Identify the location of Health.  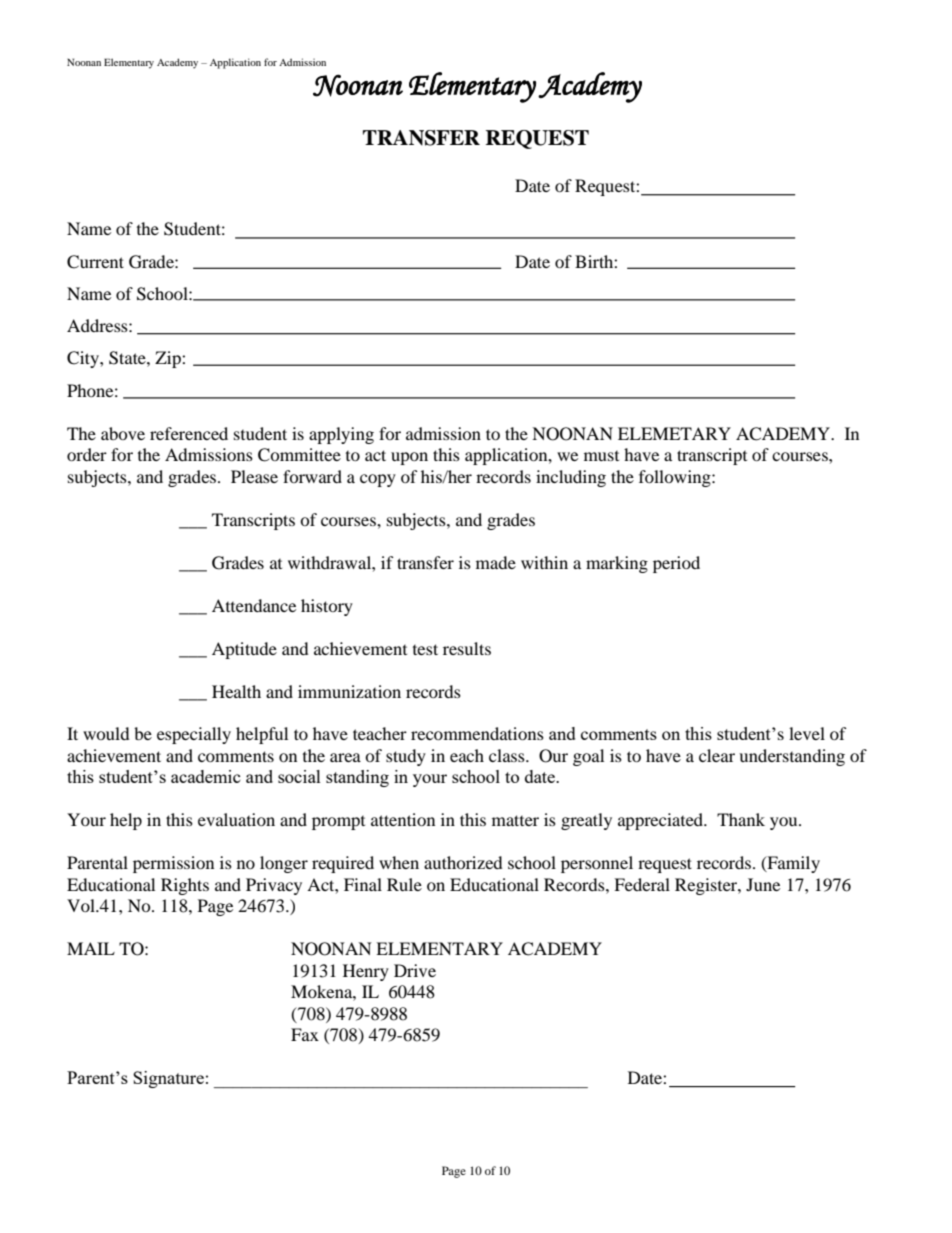
(236, 691).
